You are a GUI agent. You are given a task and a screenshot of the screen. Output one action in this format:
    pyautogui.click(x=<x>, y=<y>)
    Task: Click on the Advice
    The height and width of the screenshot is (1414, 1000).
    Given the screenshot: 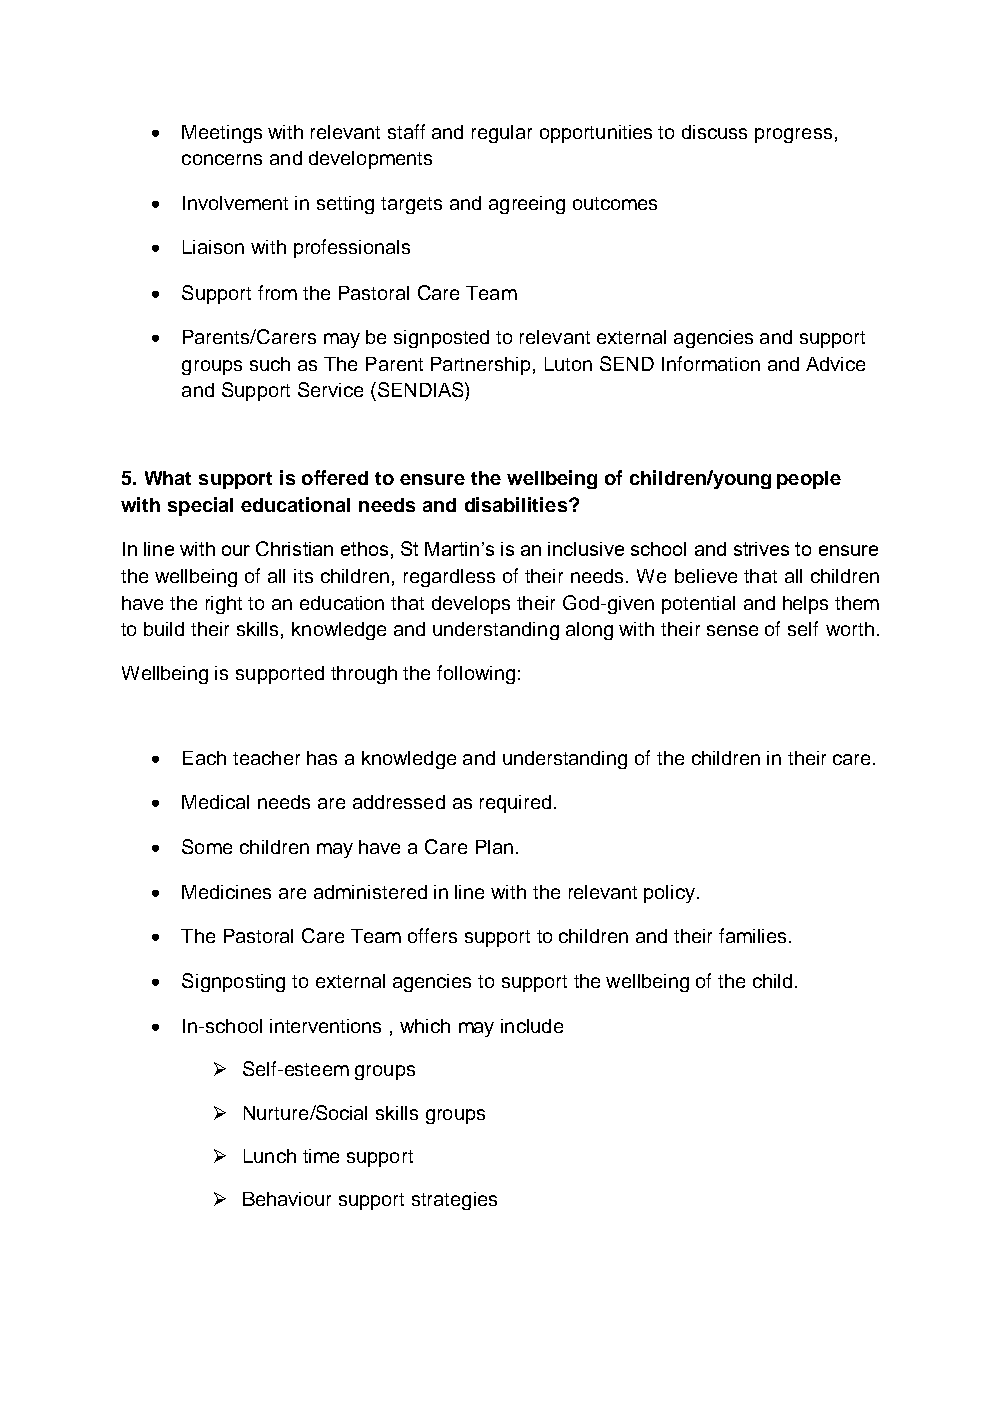 What is the action you would take?
    pyautogui.click(x=835, y=364)
